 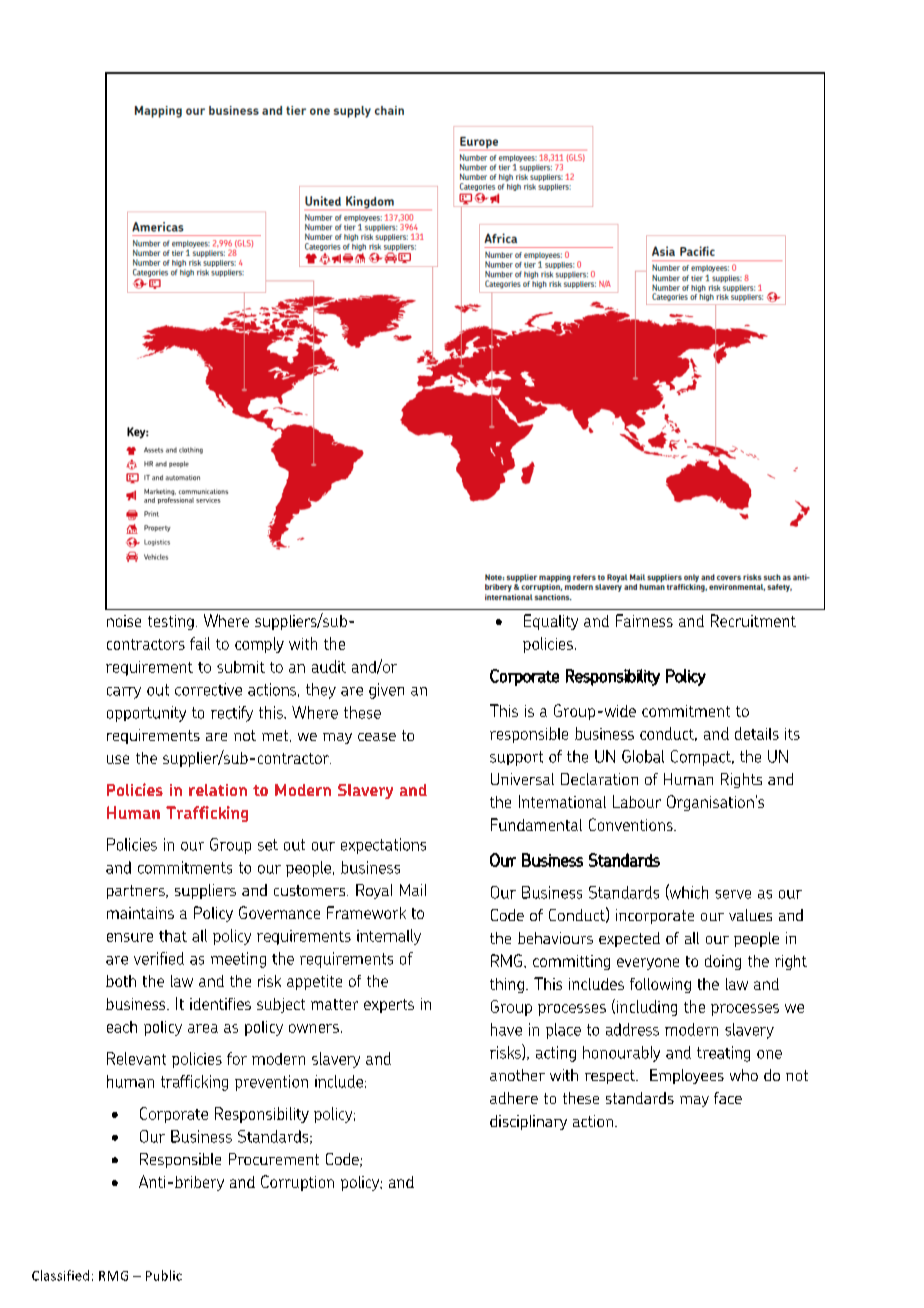 What do you see at coordinates (728, 1098) in the screenshot?
I see `face` at bounding box center [728, 1098].
